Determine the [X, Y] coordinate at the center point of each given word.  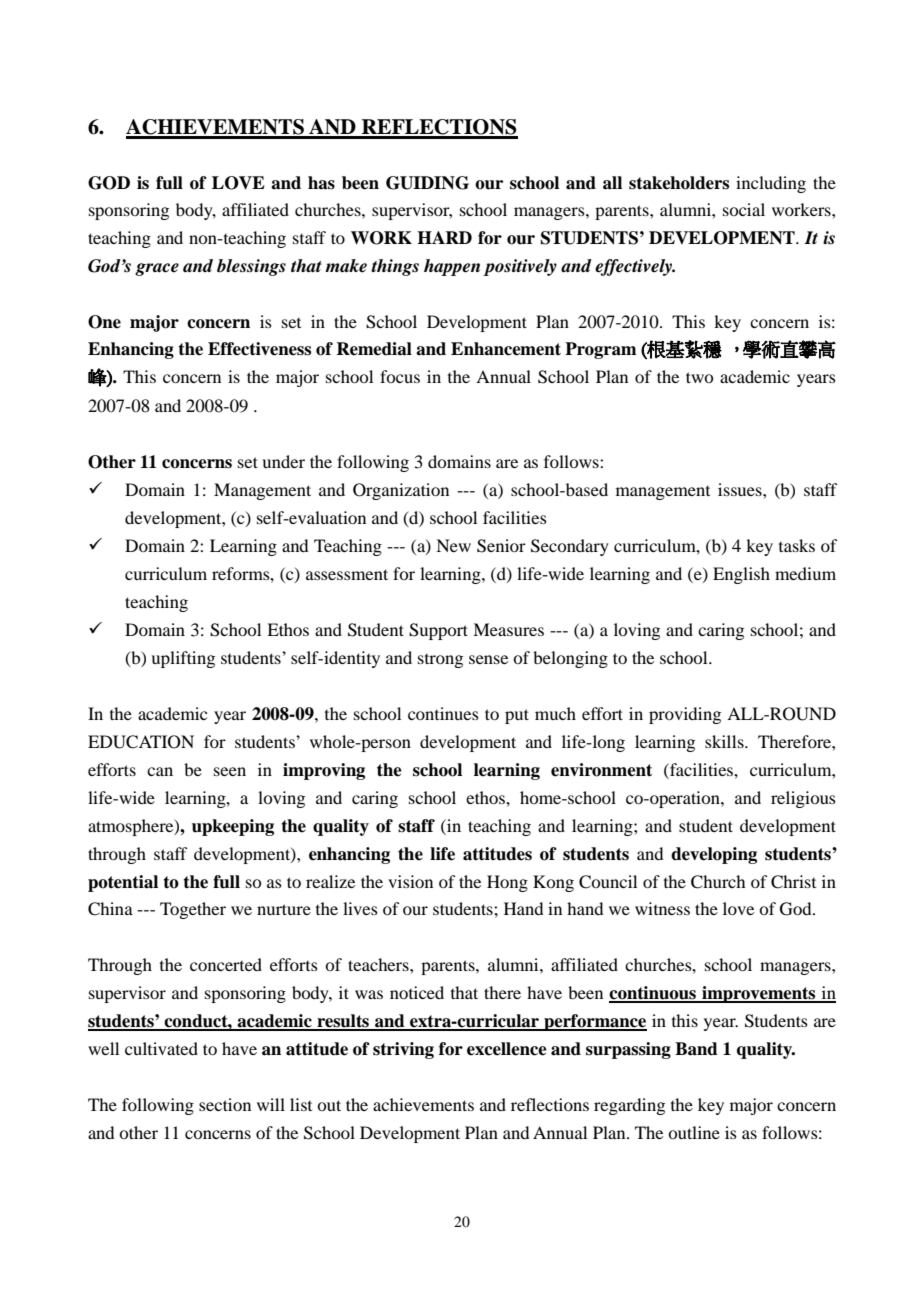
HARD [444, 237]
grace [157, 269]
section [225, 1104]
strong [440, 661]
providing [685, 715]
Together [193, 910]
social [744, 209]
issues [741, 489]
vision [410, 881]
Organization [401, 491]
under [283, 461]
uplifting [183, 659]
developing [714, 855]
